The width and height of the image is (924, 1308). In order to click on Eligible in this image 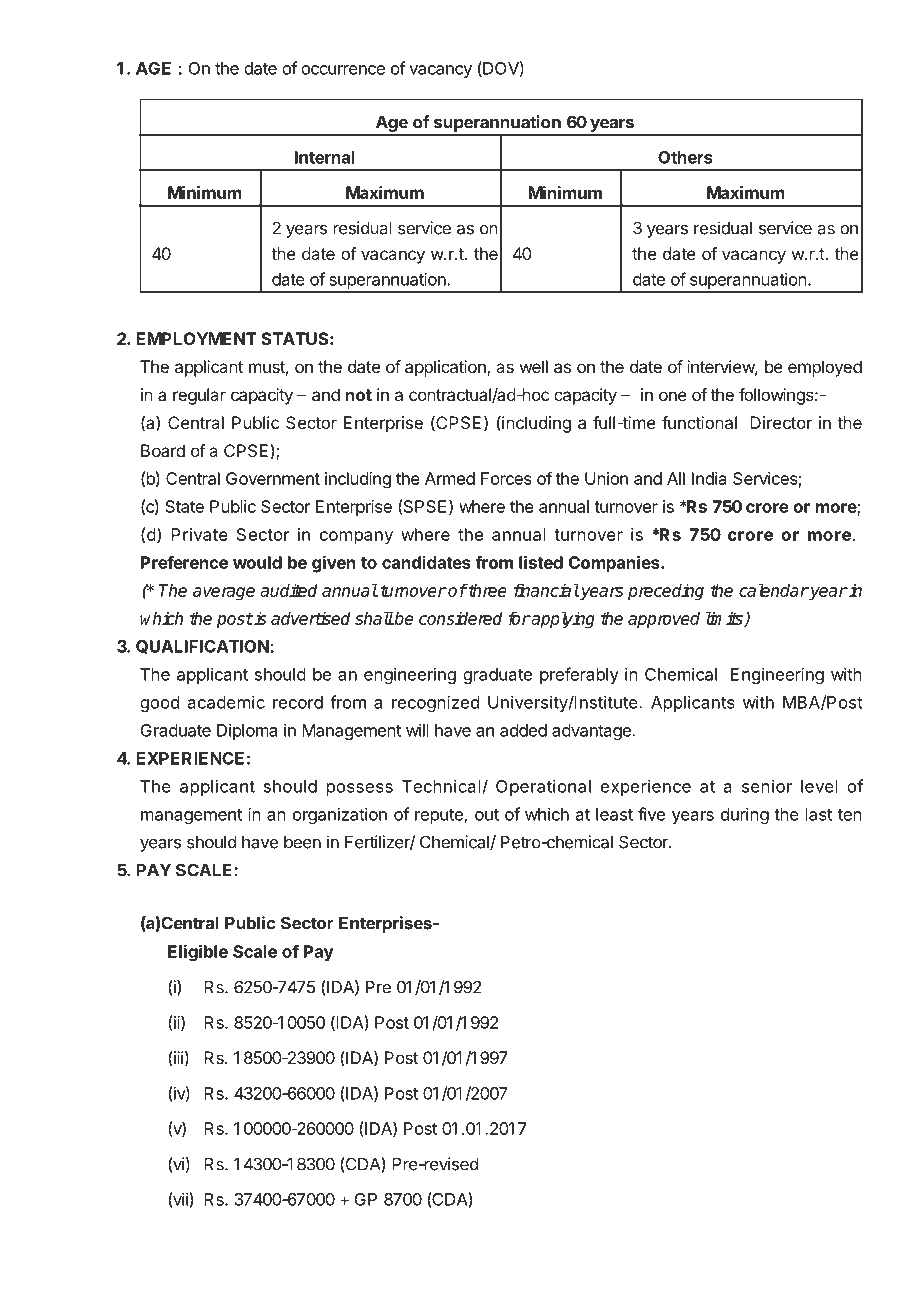, I will do `click(198, 953)`.
